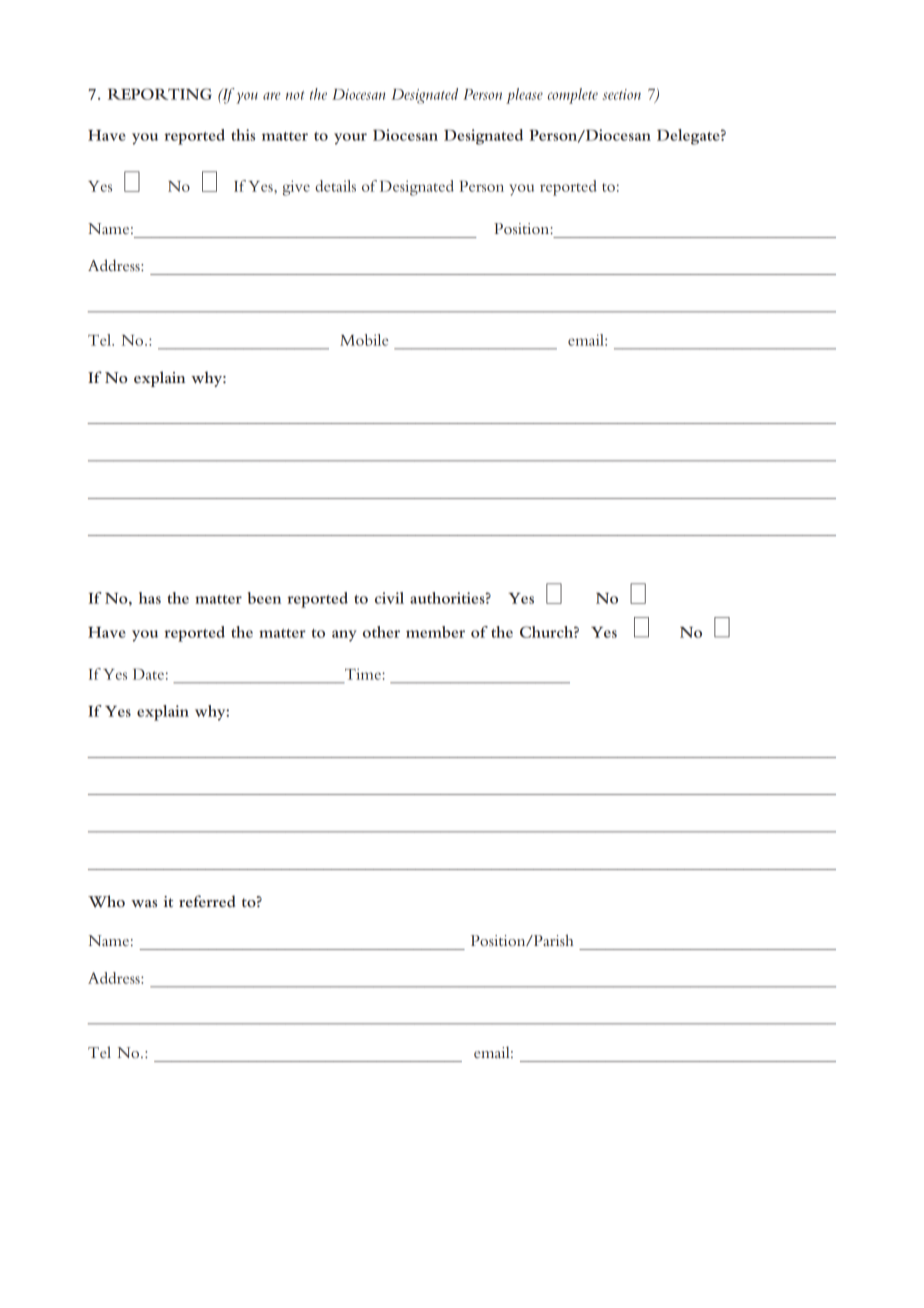 This screenshot has width=924, height=1308. I want to click on member, so click(435, 632).
